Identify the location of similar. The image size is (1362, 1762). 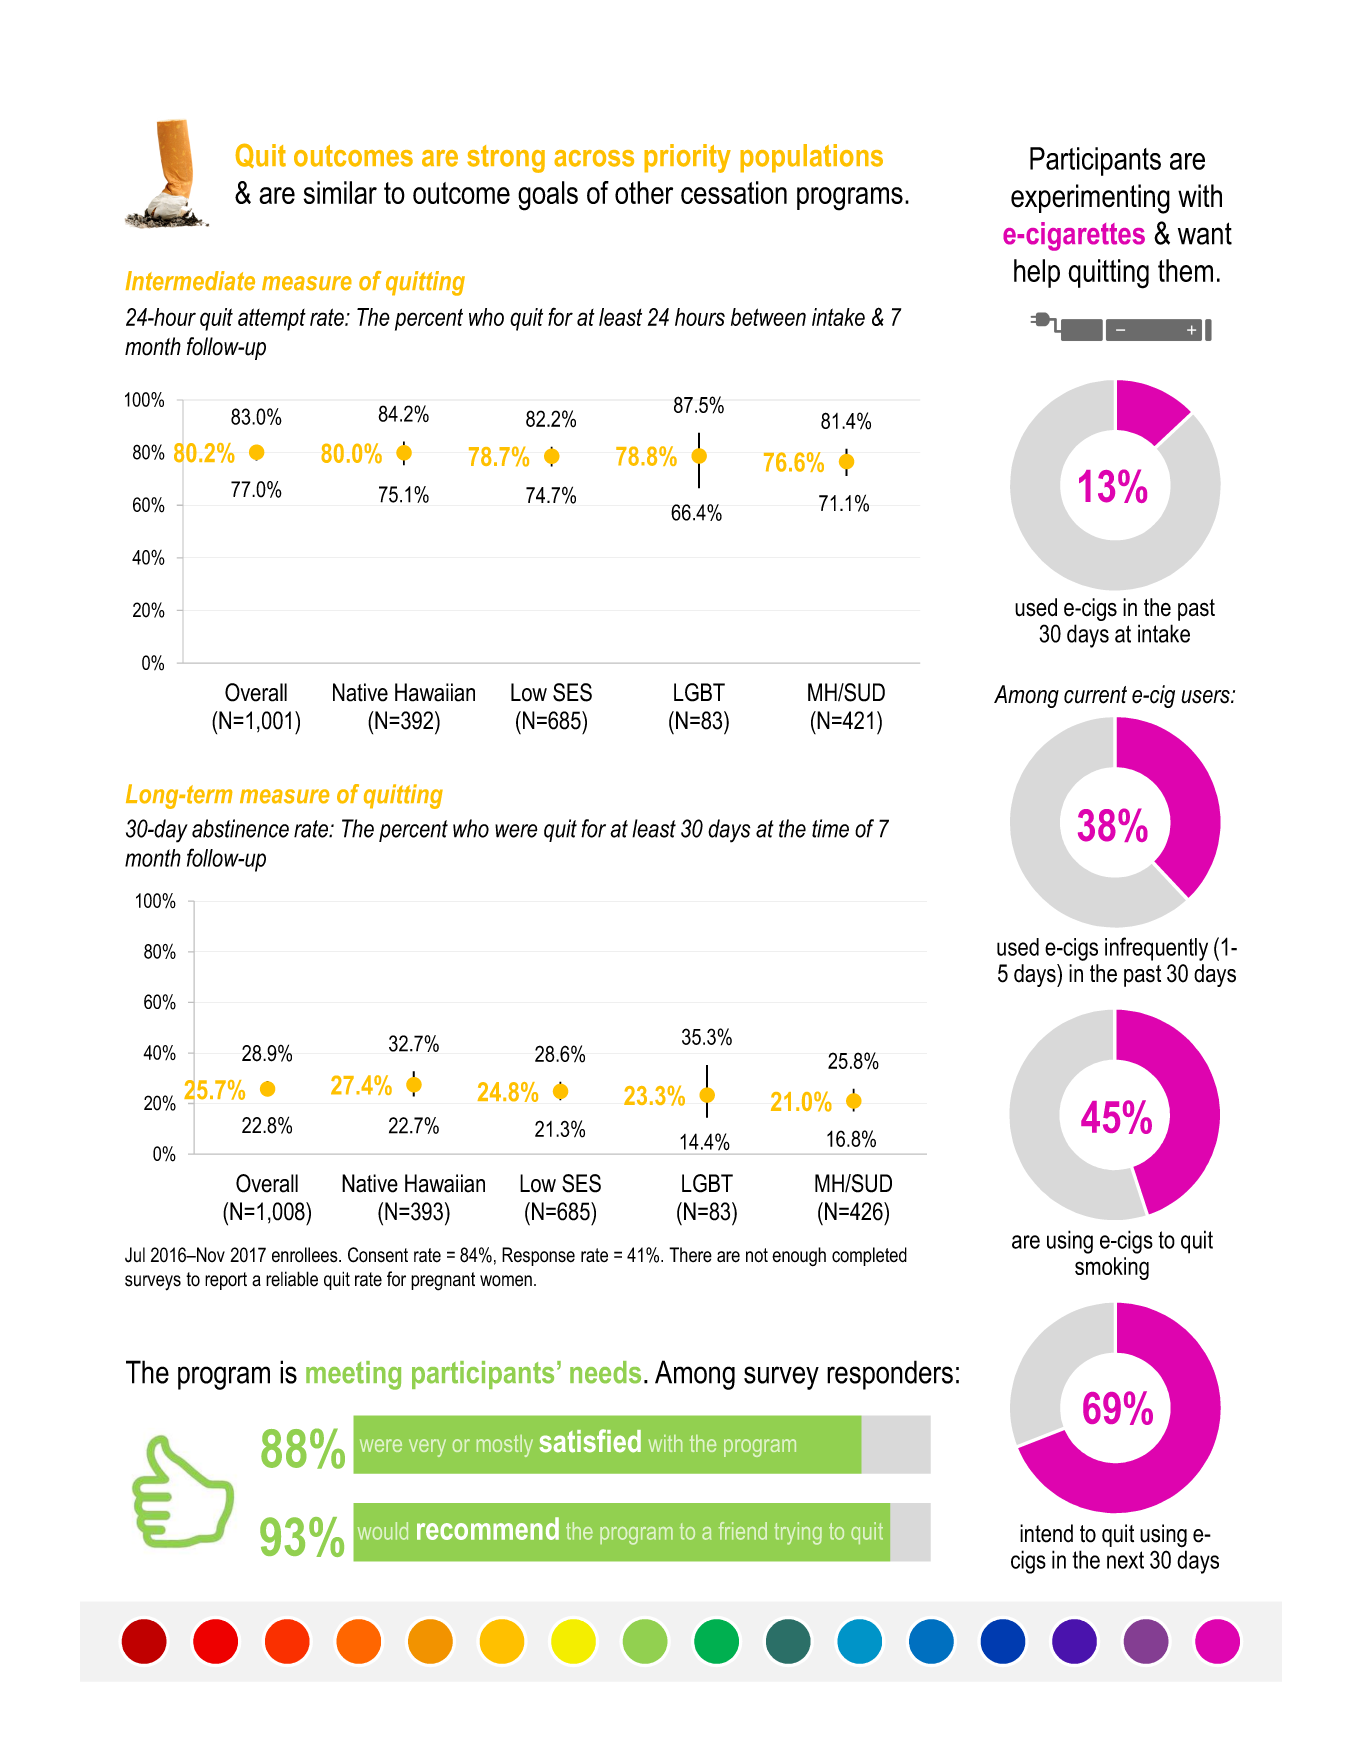
(340, 192).
